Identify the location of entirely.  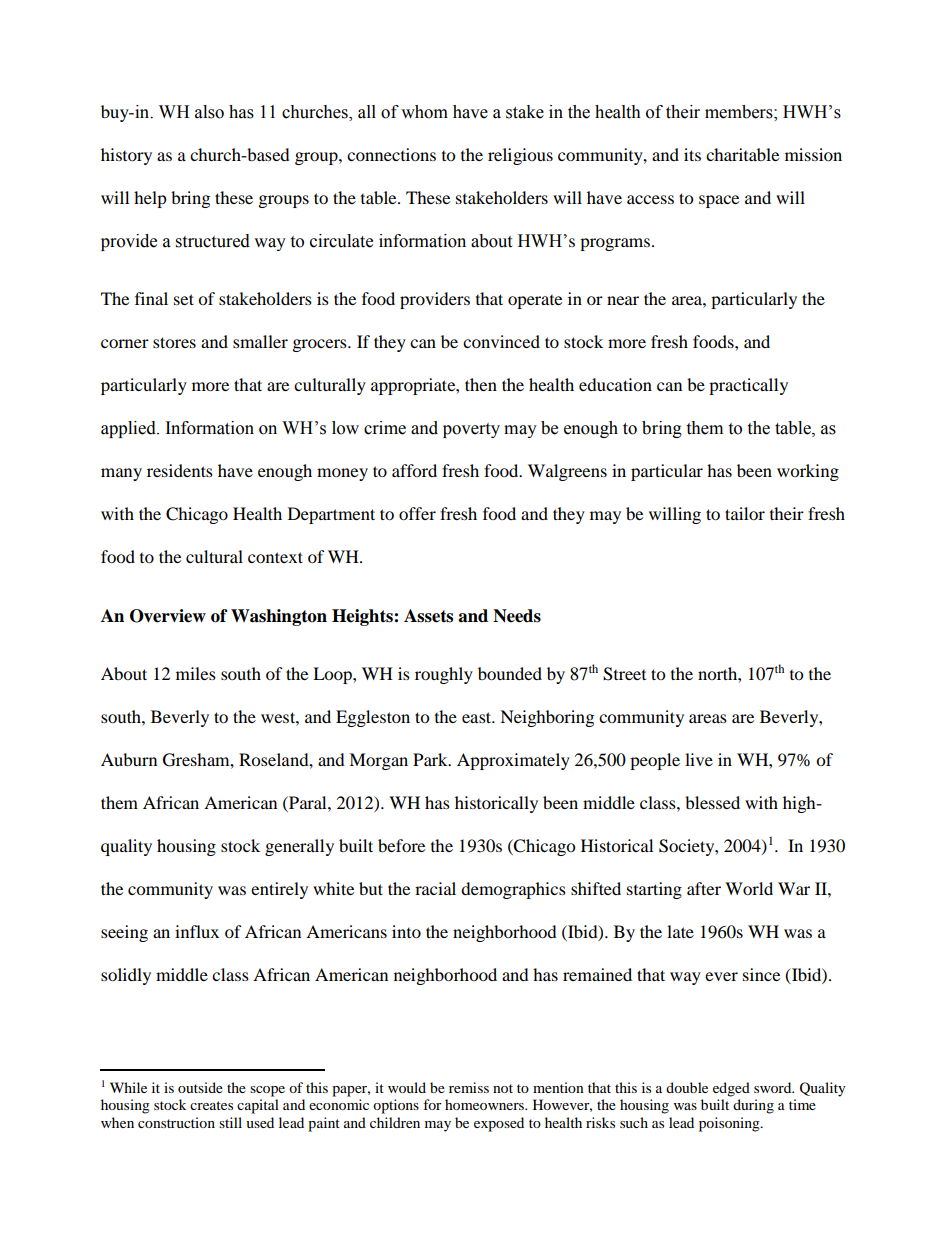
(279, 890).
